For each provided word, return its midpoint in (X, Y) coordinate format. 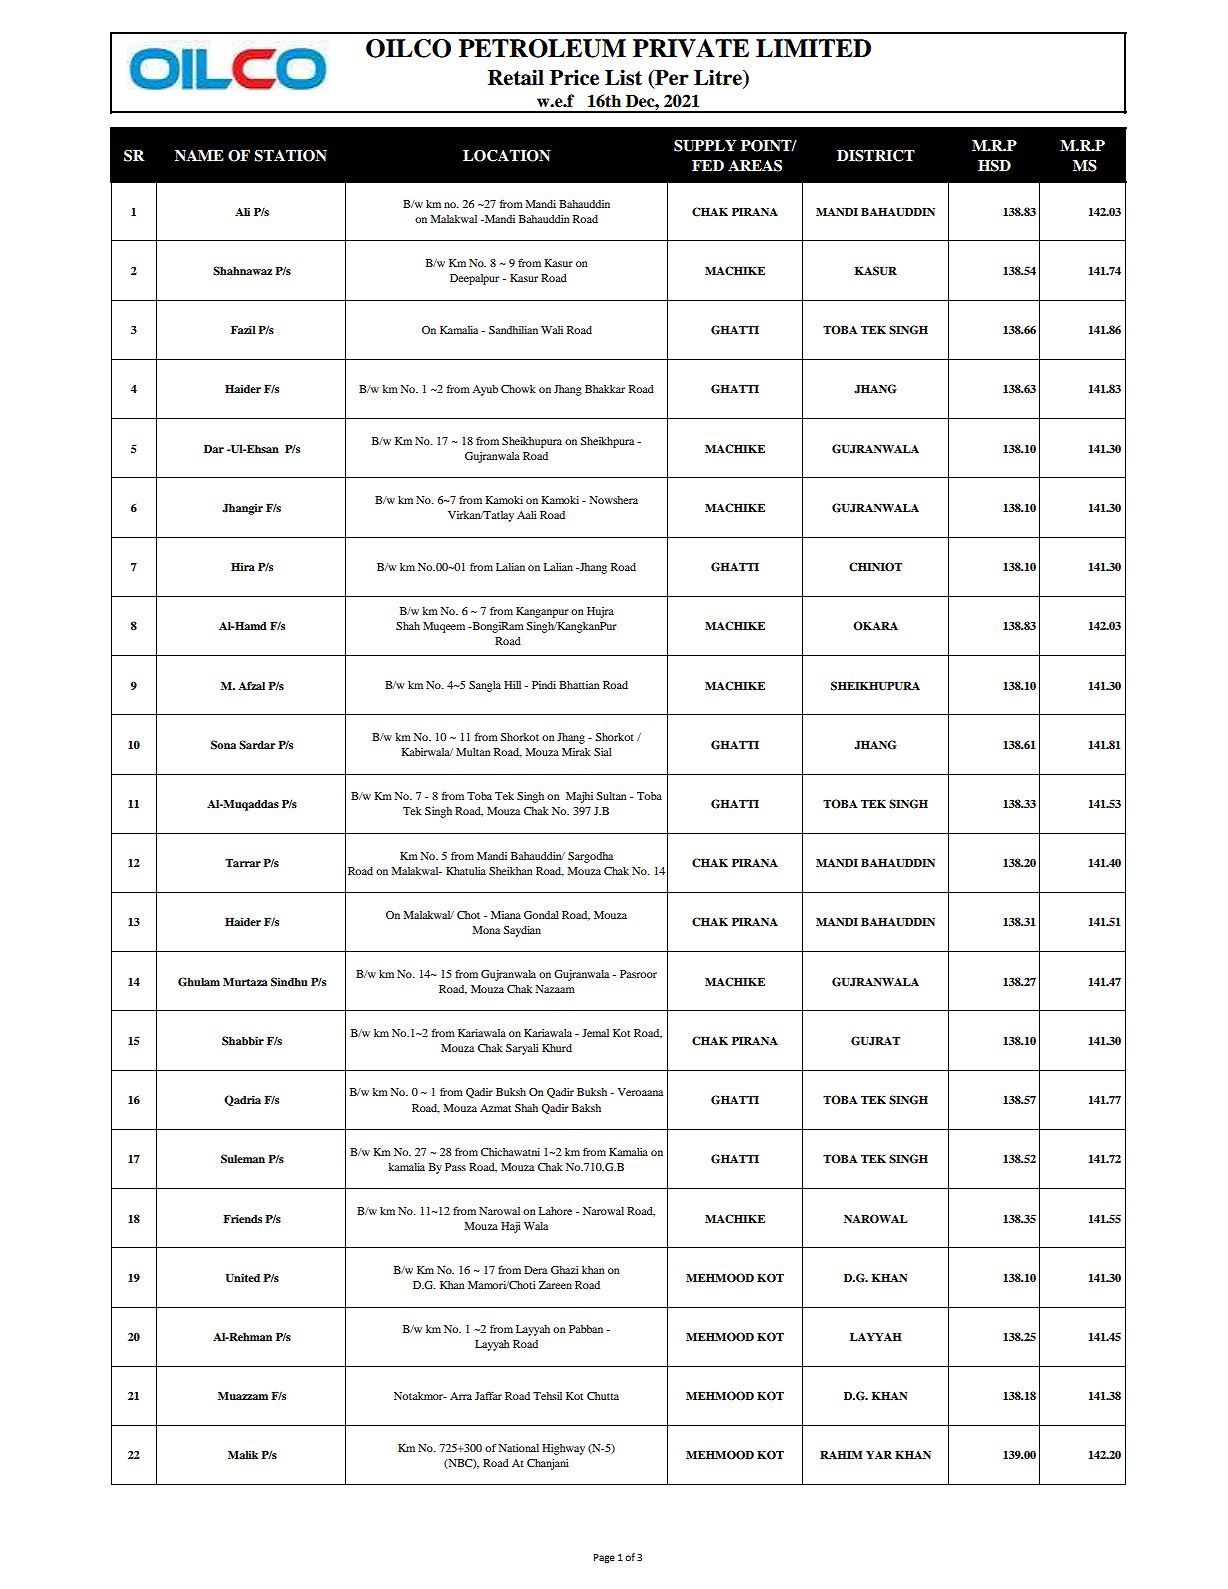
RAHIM (841, 1455)
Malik (243, 1455)
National (518, 1448)
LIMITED (813, 48)
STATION (290, 156)
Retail (516, 77)
